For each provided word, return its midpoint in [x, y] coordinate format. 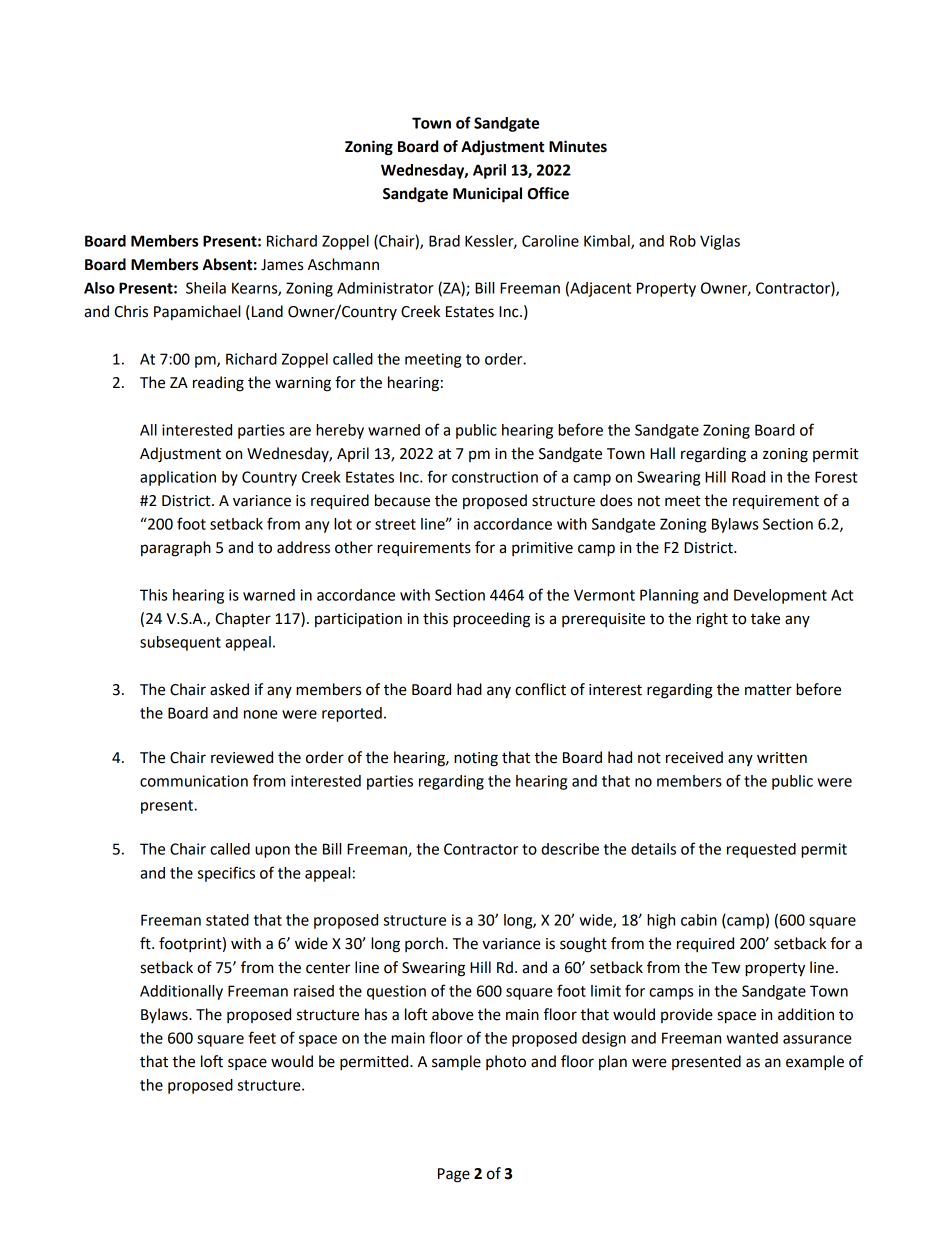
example [815, 1063]
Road [748, 477]
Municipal [487, 195]
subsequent [180, 643]
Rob [683, 241]
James [282, 265]
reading [218, 384]
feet [262, 1037]
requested [761, 850]
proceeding [491, 620]
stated [227, 920]
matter [768, 690]
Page [454, 1175]
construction [495, 477]
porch [425, 944]
